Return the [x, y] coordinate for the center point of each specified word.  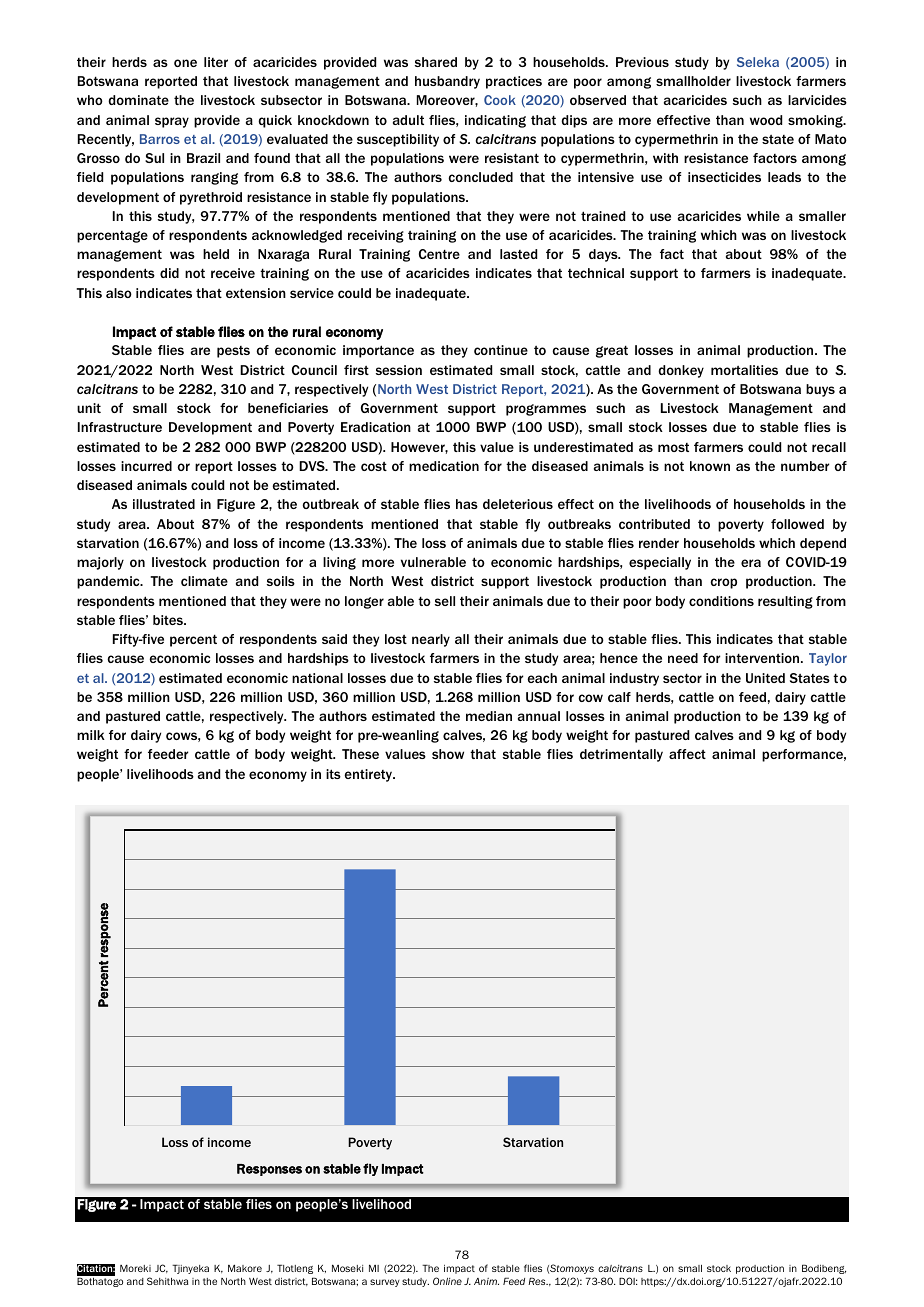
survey [384, 1283]
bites [169, 620]
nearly [431, 640]
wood [766, 120]
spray [172, 122]
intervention [763, 658]
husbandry [447, 82]
